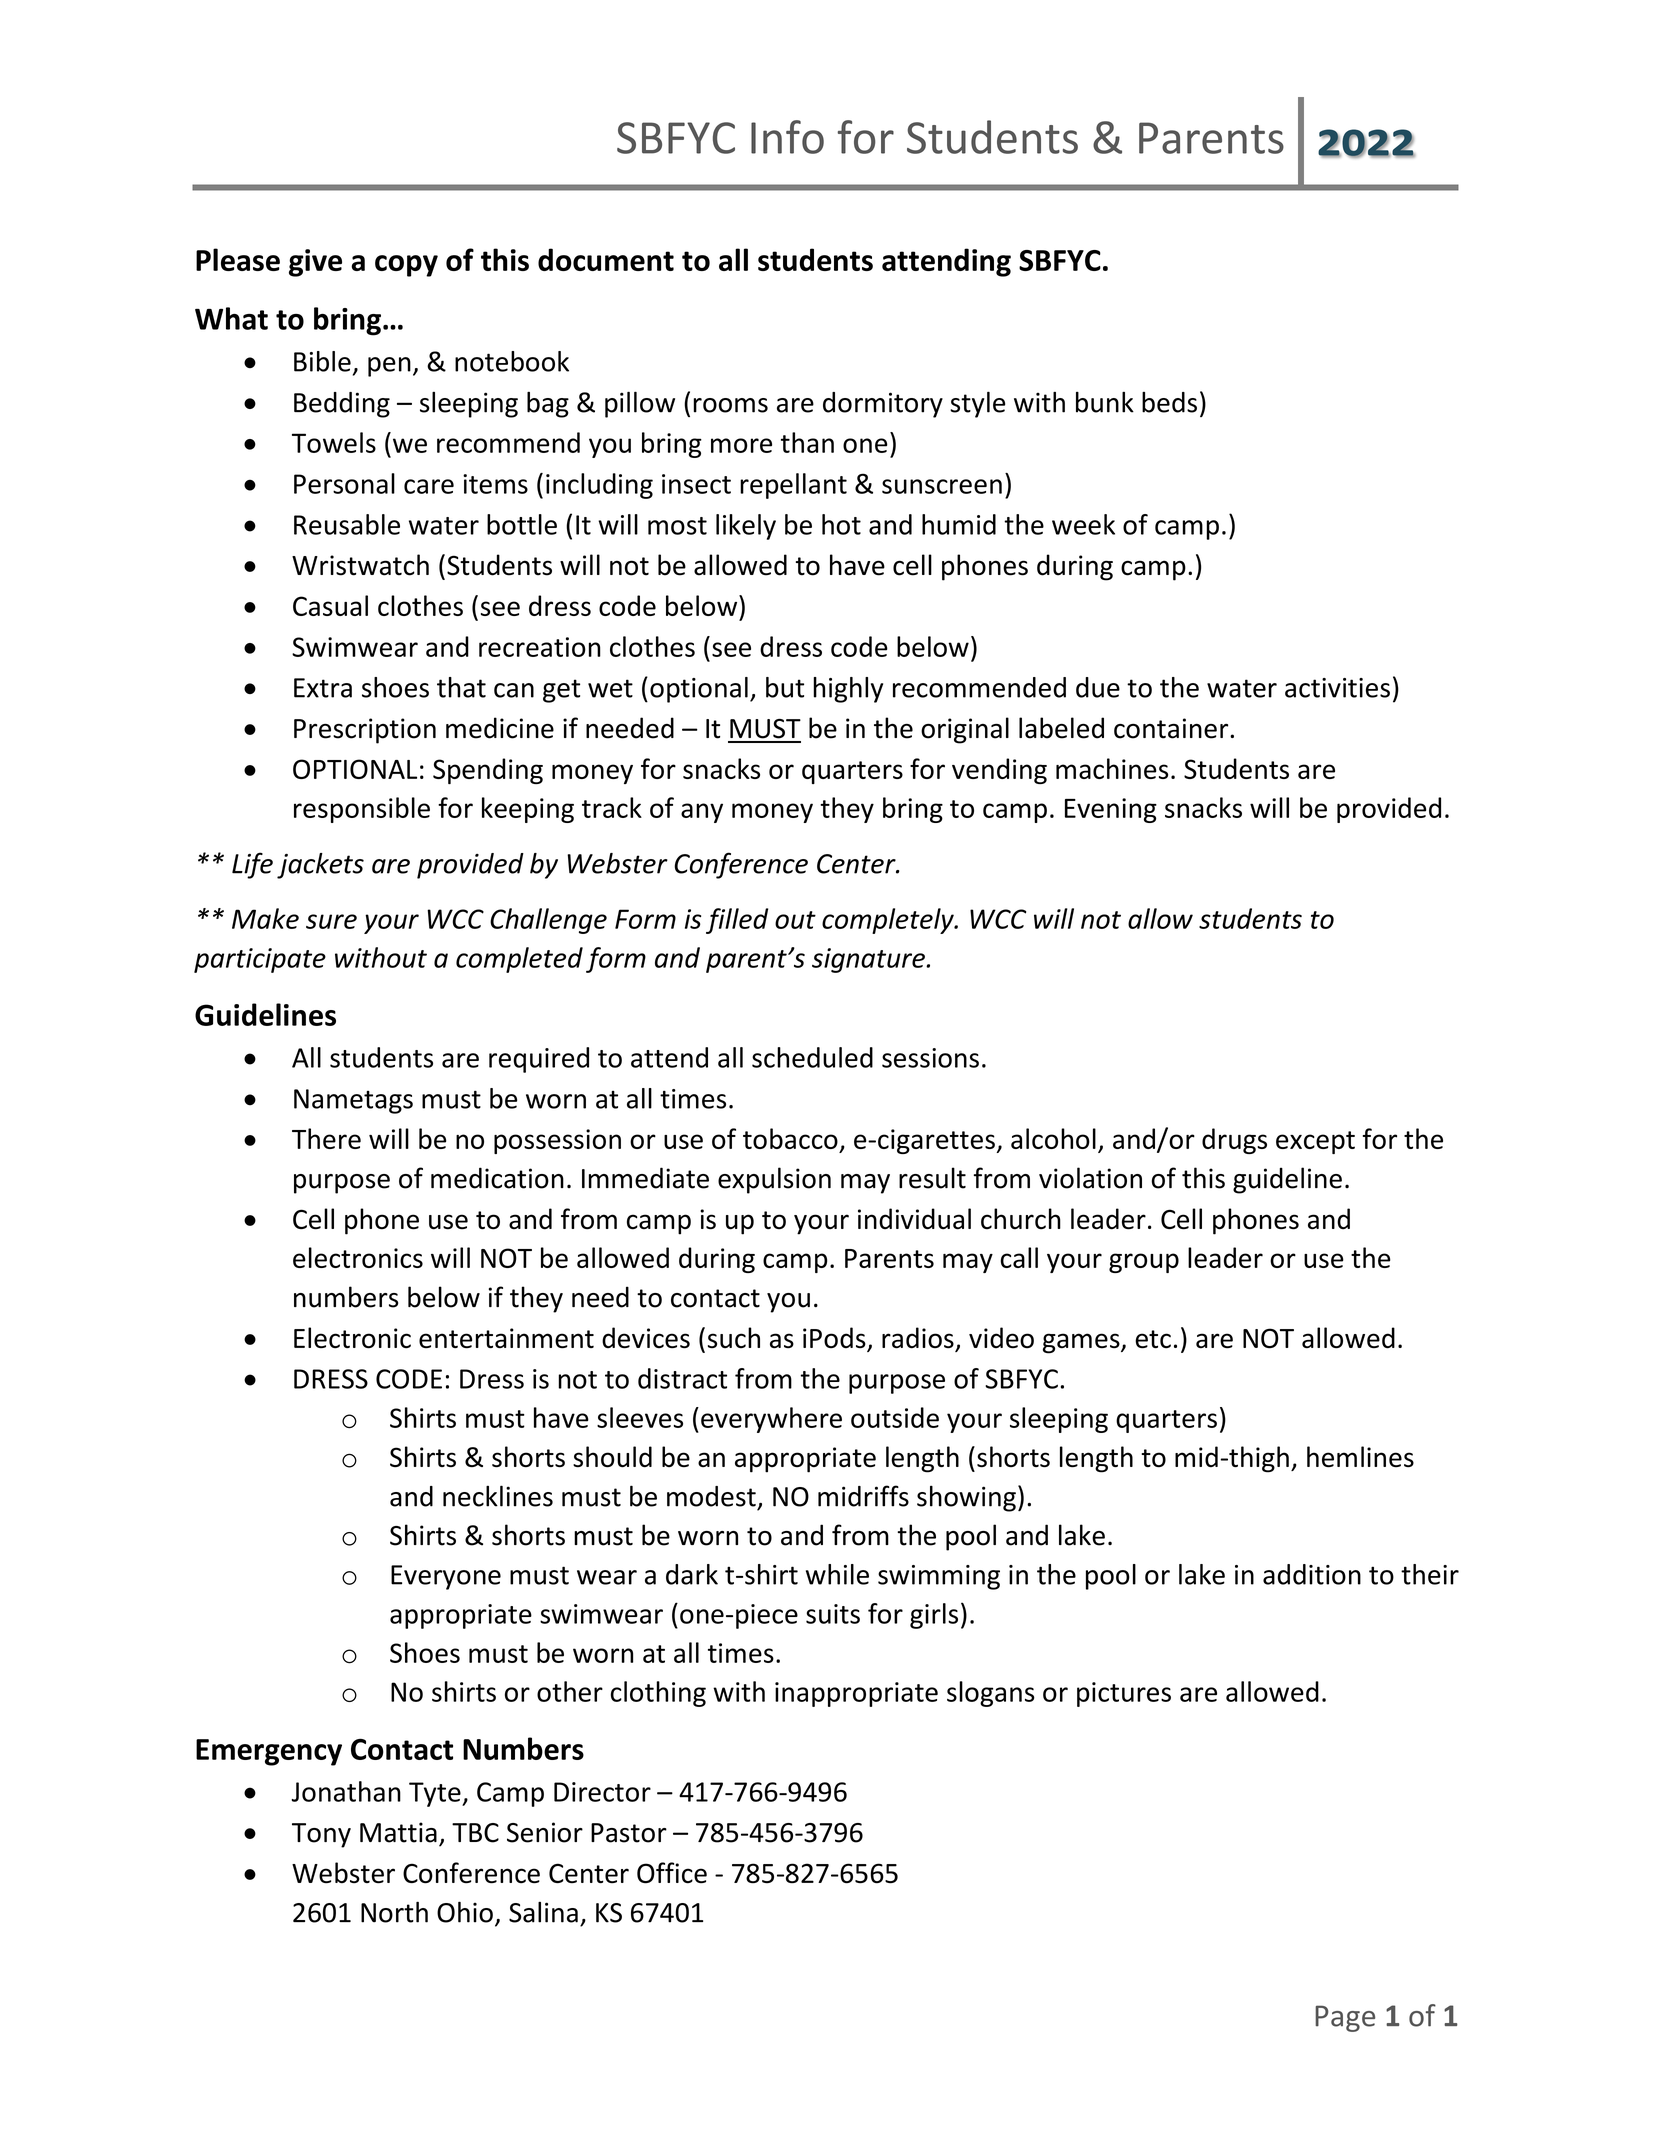 This screenshot has width=1653, height=2140. I want to click on copy, so click(406, 266).
